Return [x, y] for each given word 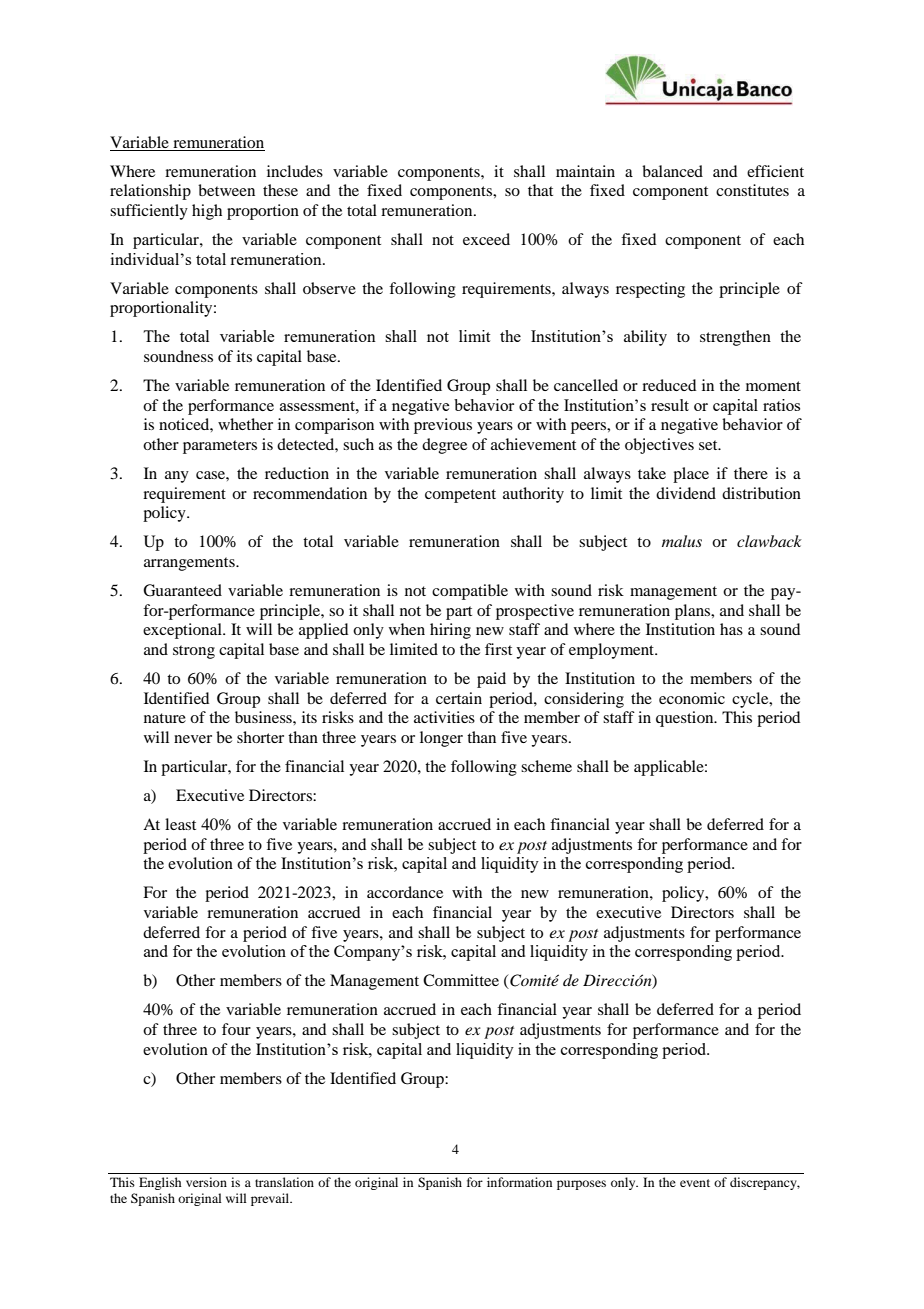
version [206, 1182]
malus [682, 541]
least [180, 824]
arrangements [190, 564]
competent [460, 496]
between [226, 190]
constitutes [752, 190]
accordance [405, 892]
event [695, 1183]
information [519, 1182]
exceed [486, 239]
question [686, 719]
